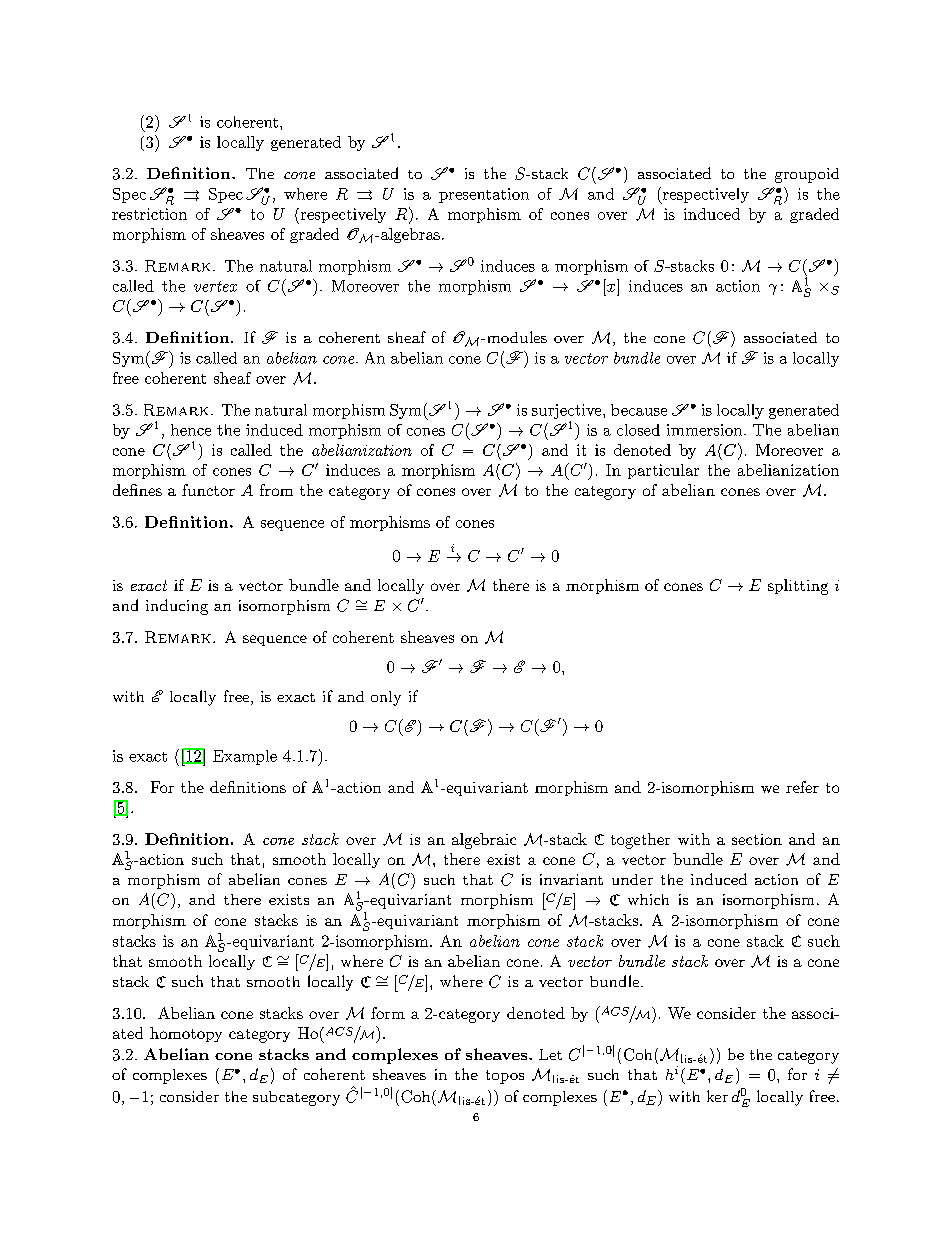 Image resolution: width=952 pixels, height=1233 pixels. What do you see at coordinates (149, 214) in the screenshot?
I see `restriction` at bounding box center [149, 214].
